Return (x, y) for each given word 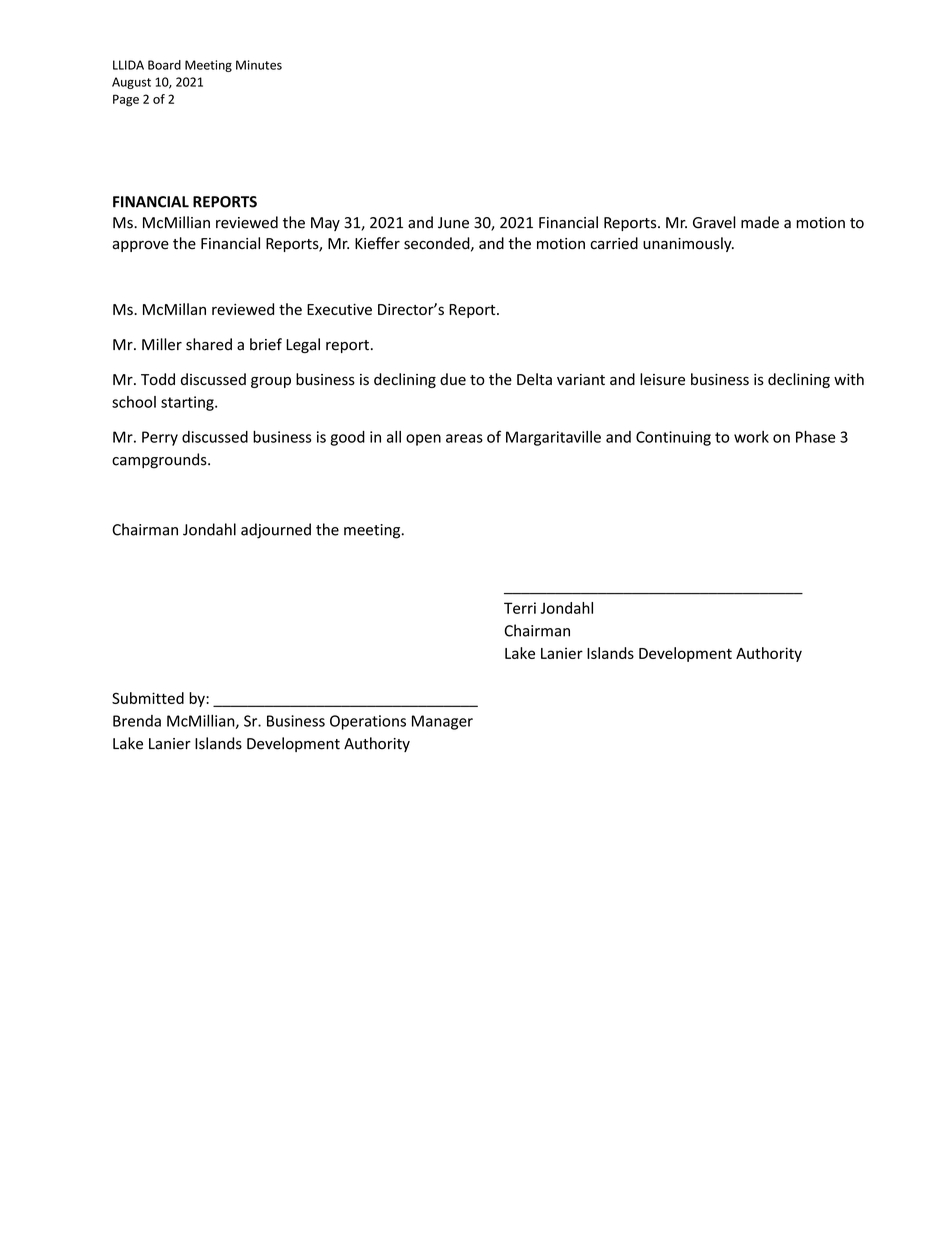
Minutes (259, 65)
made (760, 222)
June (453, 223)
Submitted (148, 698)
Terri (520, 608)
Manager (442, 722)
